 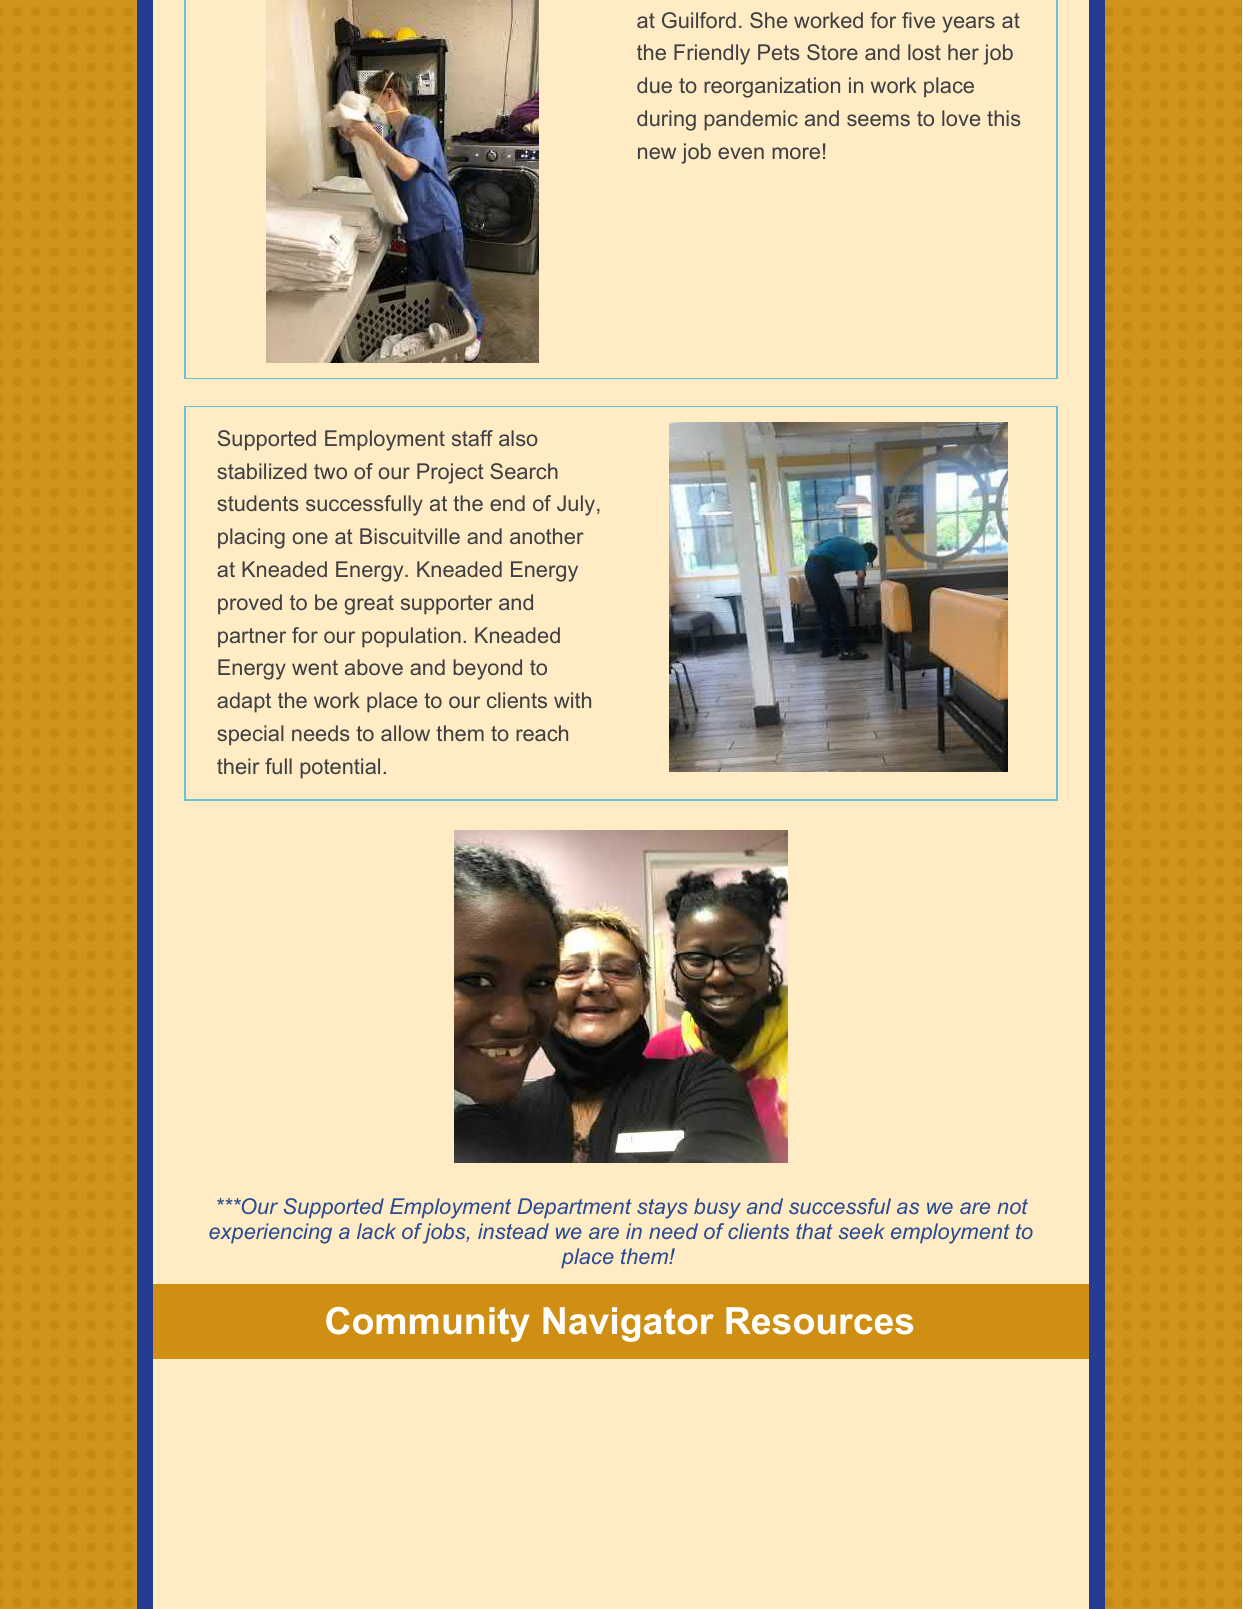 I want to click on reach, so click(x=542, y=733).
